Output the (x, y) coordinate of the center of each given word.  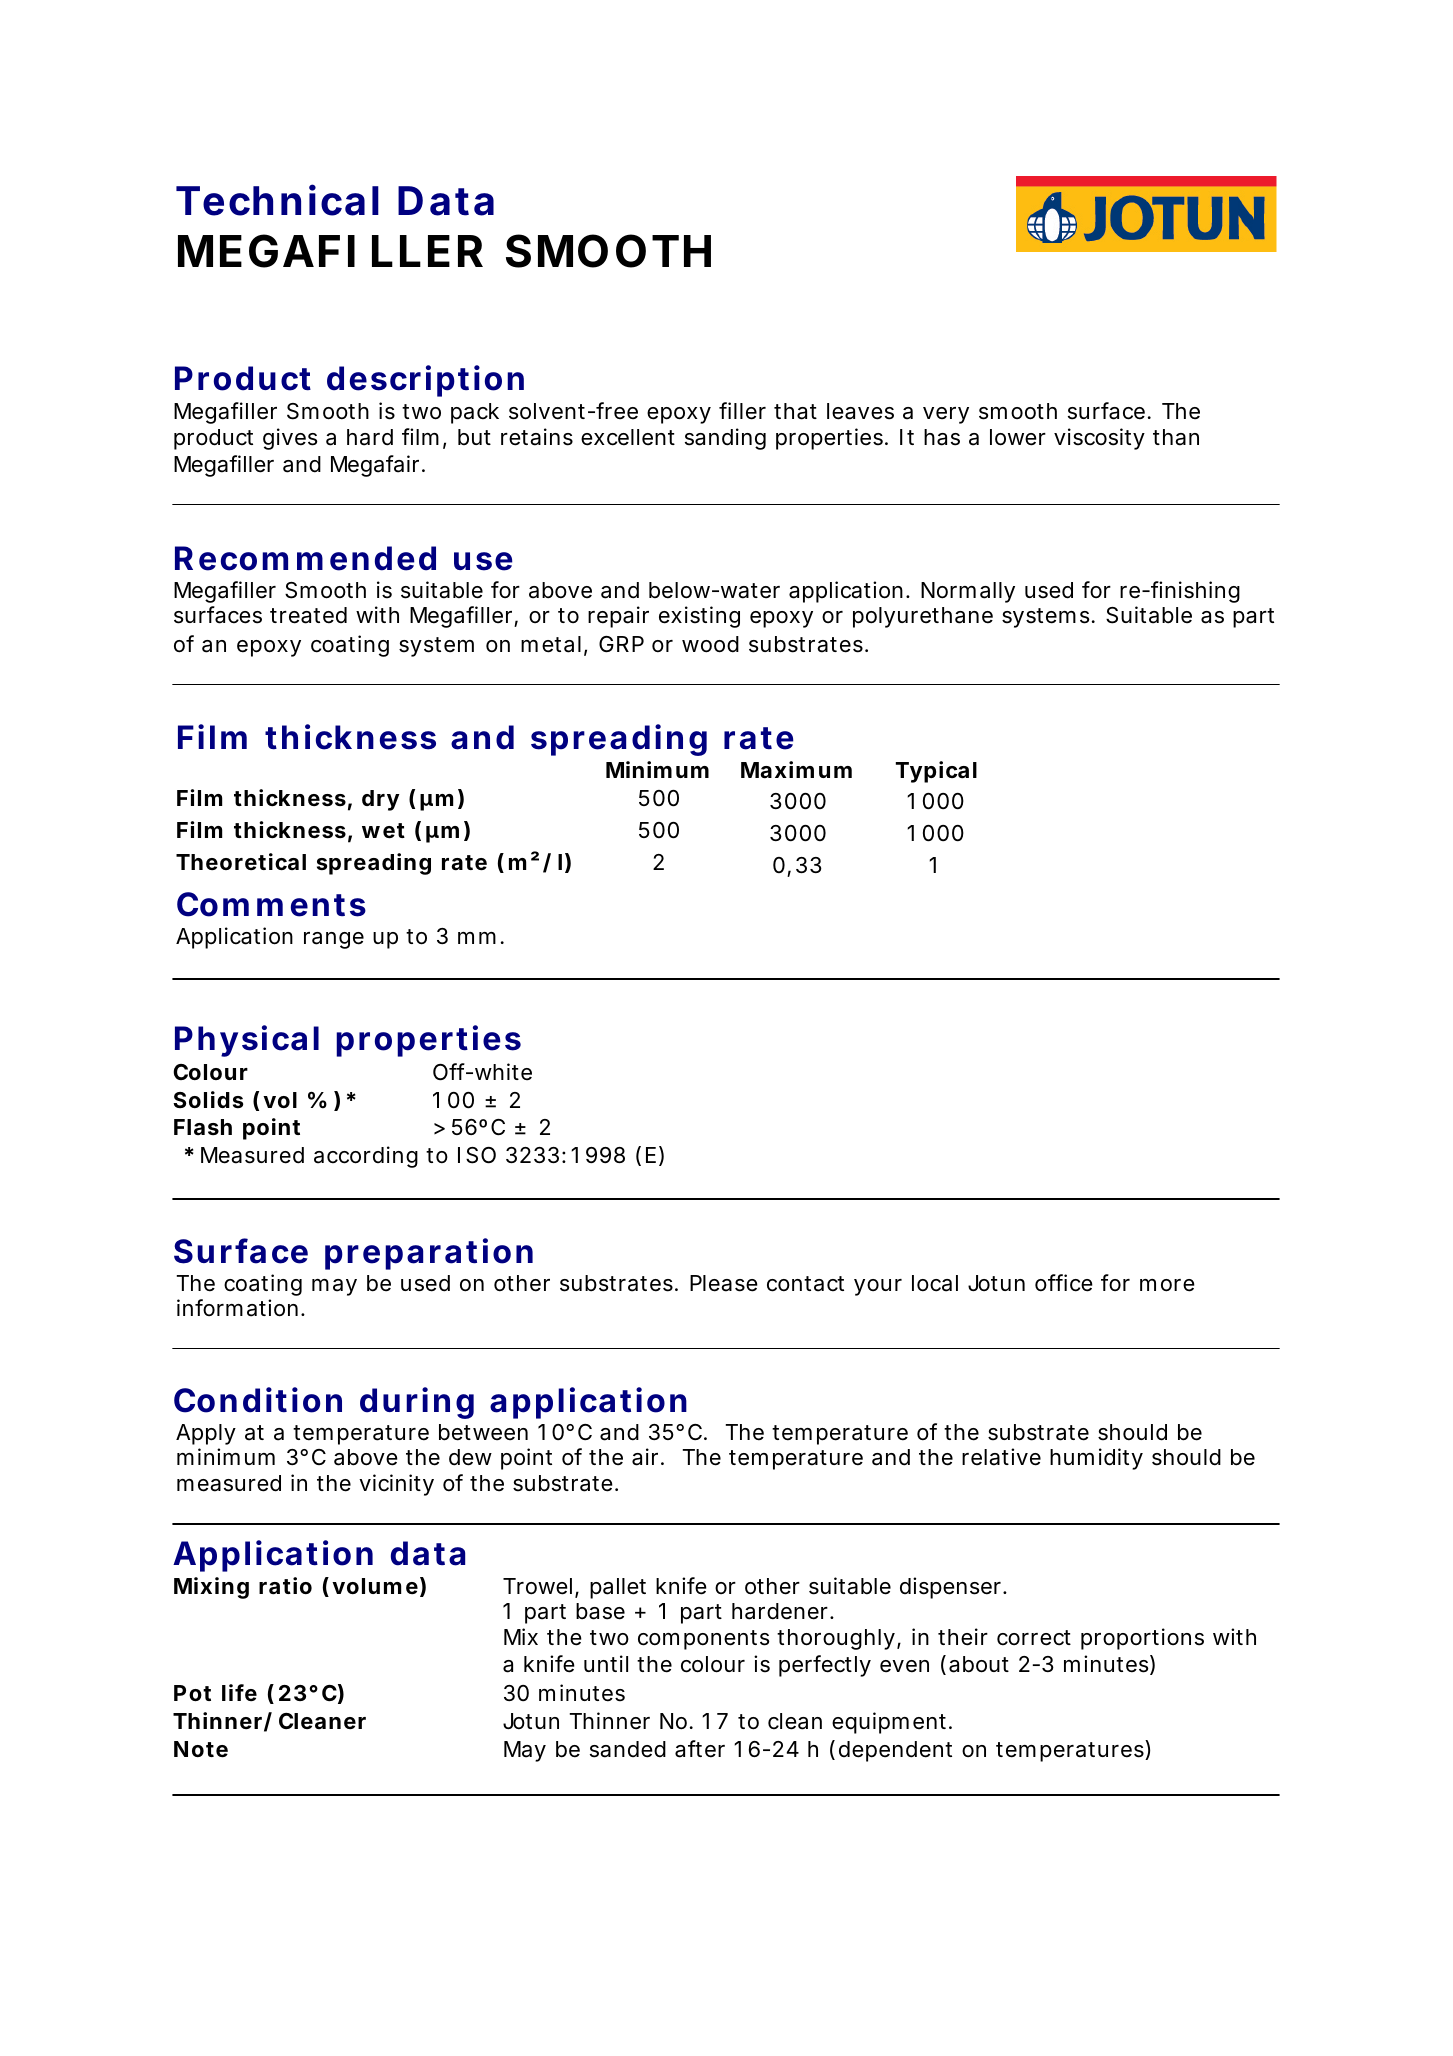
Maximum (796, 770)
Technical (277, 200)
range (334, 940)
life (239, 1692)
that (795, 411)
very (946, 415)
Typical (936, 772)
